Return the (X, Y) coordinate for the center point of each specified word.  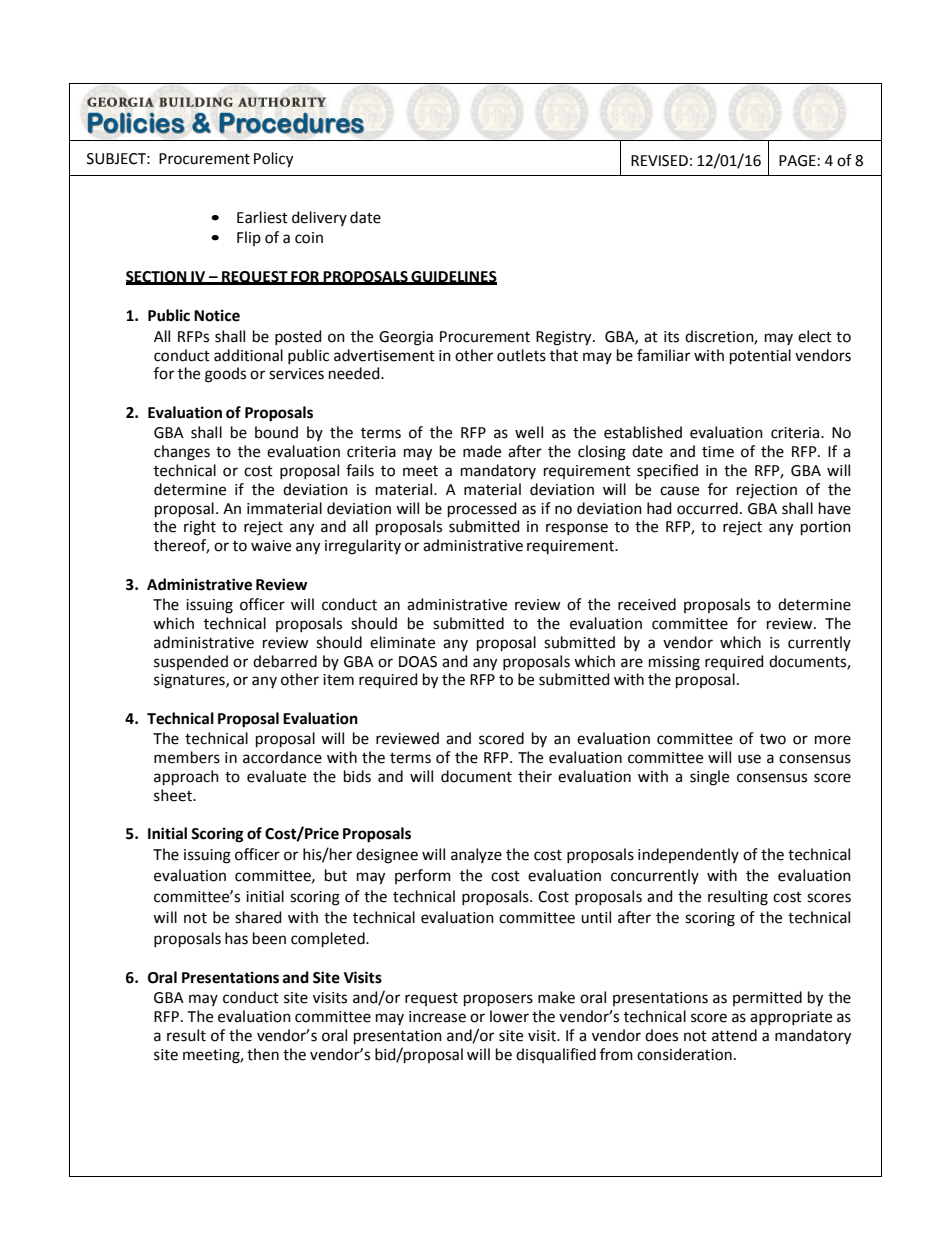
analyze (476, 855)
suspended (191, 662)
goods (225, 375)
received (647, 604)
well (529, 432)
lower (509, 1016)
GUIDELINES (453, 277)
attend (734, 1035)
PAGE (797, 161)
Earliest (262, 217)
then (263, 1054)
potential (760, 356)
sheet (174, 795)
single (709, 778)
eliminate (402, 642)
